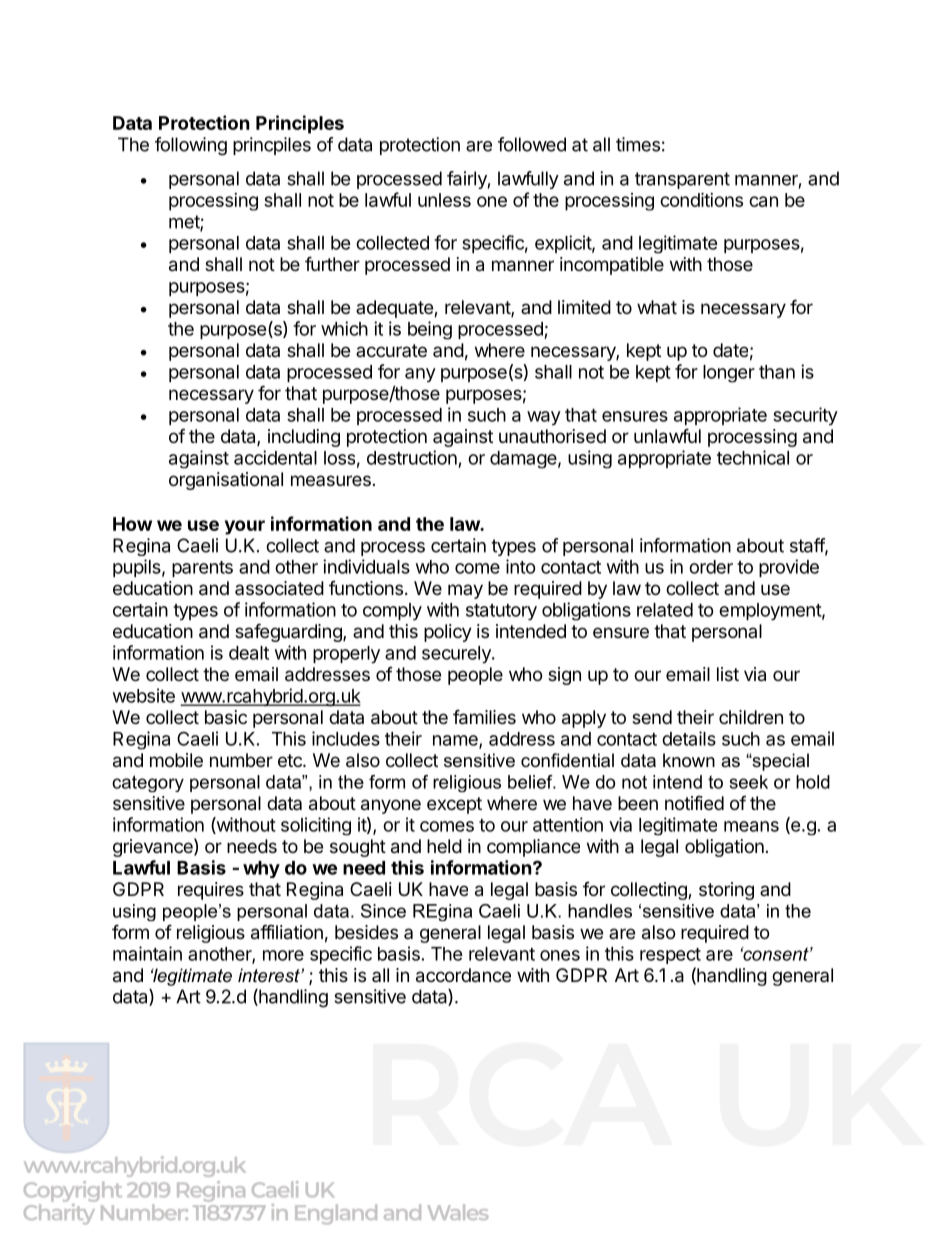 Image resolution: width=952 pixels, height=1233 pixels. I want to click on following, so click(191, 146).
